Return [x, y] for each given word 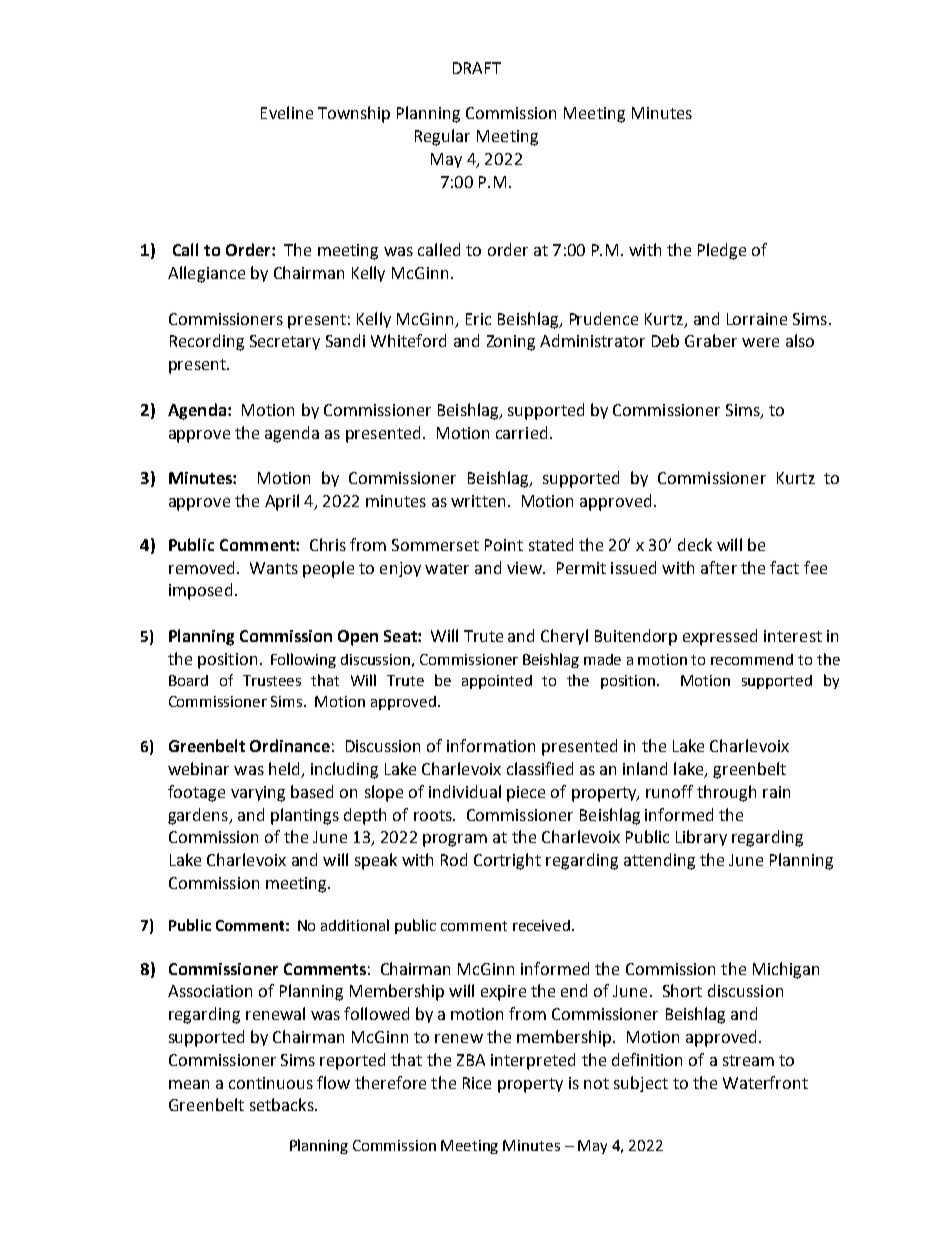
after [719, 567]
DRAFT [477, 68]
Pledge [722, 251]
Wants [274, 568]
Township [354, 114]
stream [748, 1060]
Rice [477, 1083]
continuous [271, 1083]
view [525, 568]
